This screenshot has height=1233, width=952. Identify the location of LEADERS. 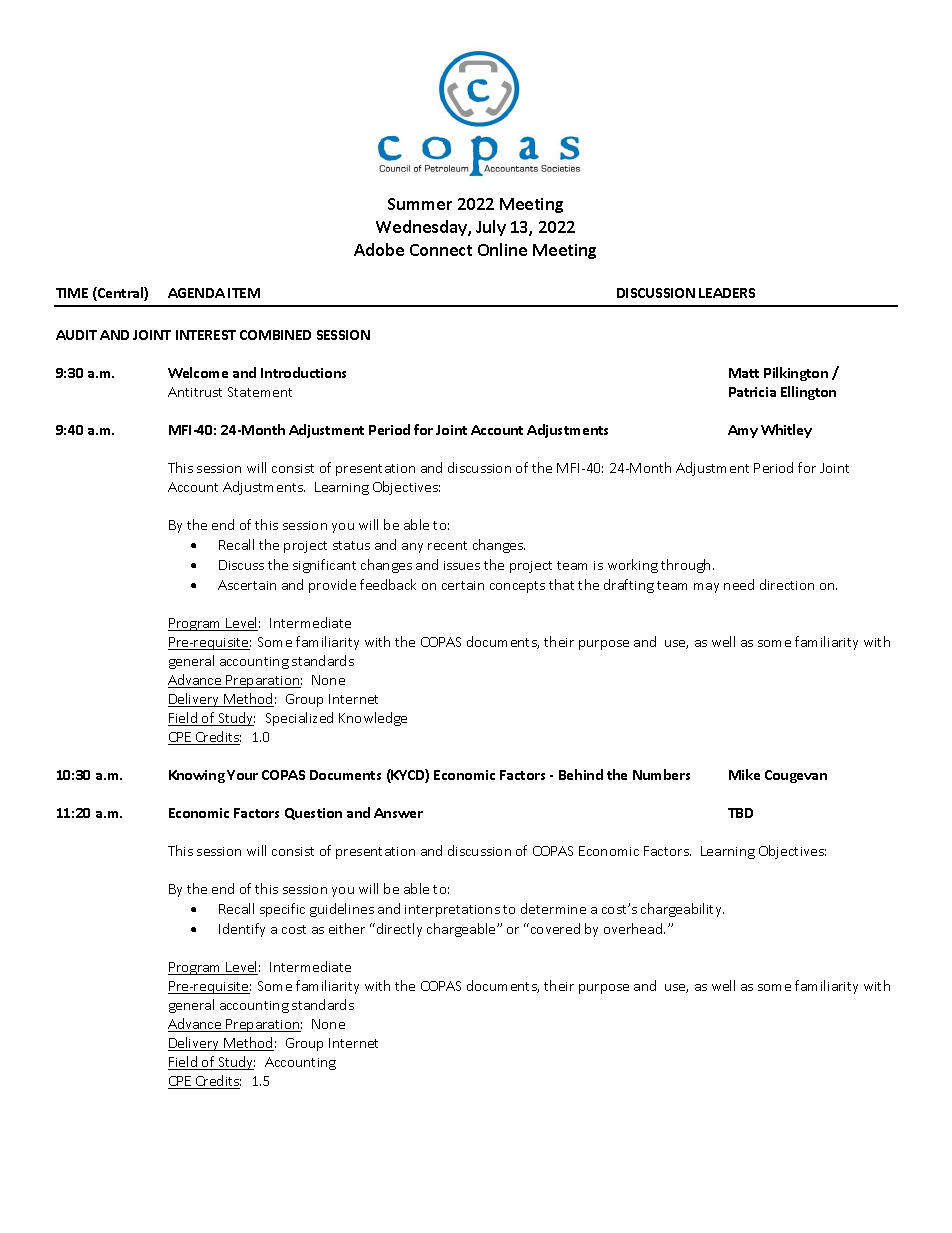
(727, 293).
